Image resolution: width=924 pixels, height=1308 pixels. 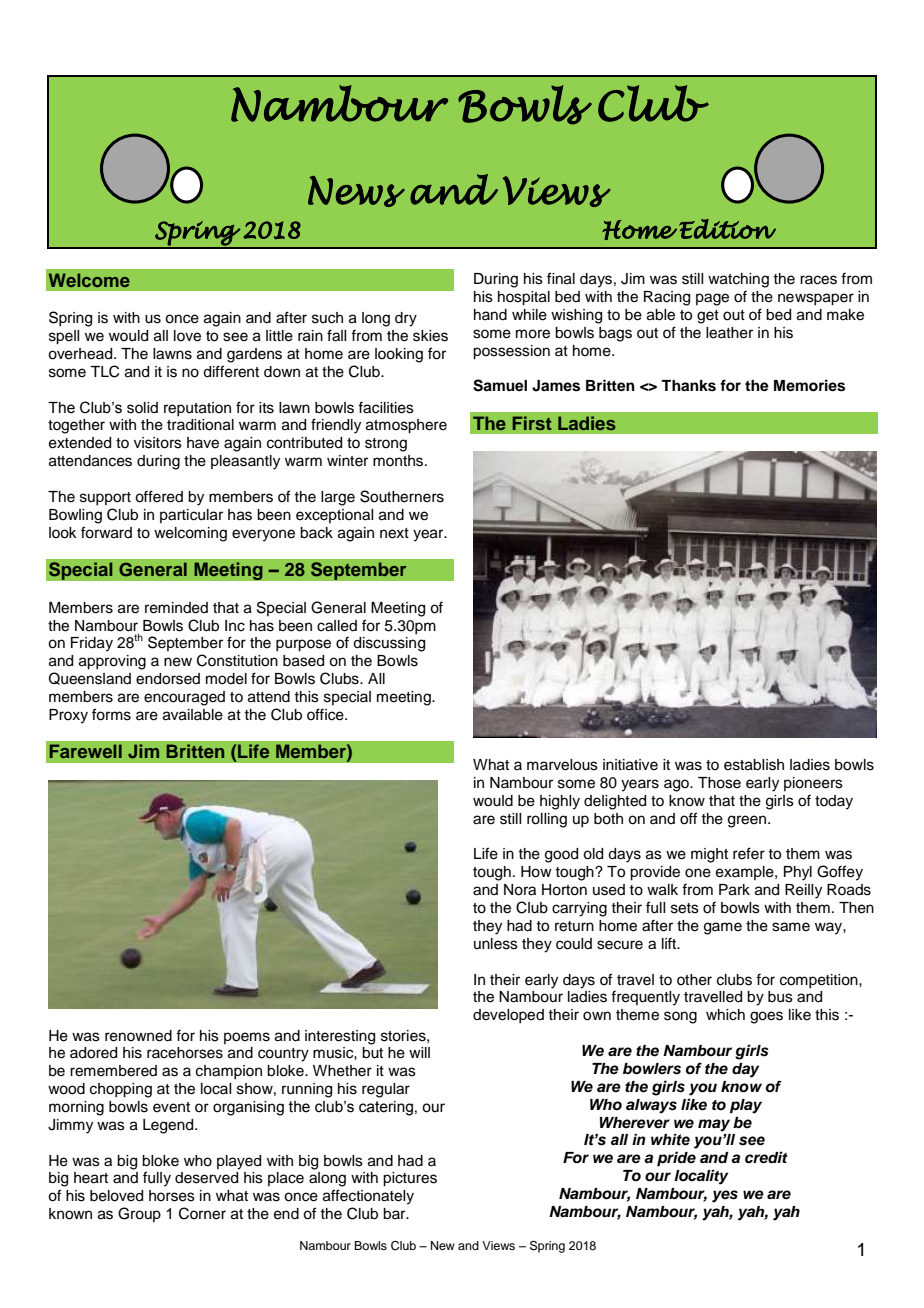 I want to click on hand, so click(x=490, y=315).
